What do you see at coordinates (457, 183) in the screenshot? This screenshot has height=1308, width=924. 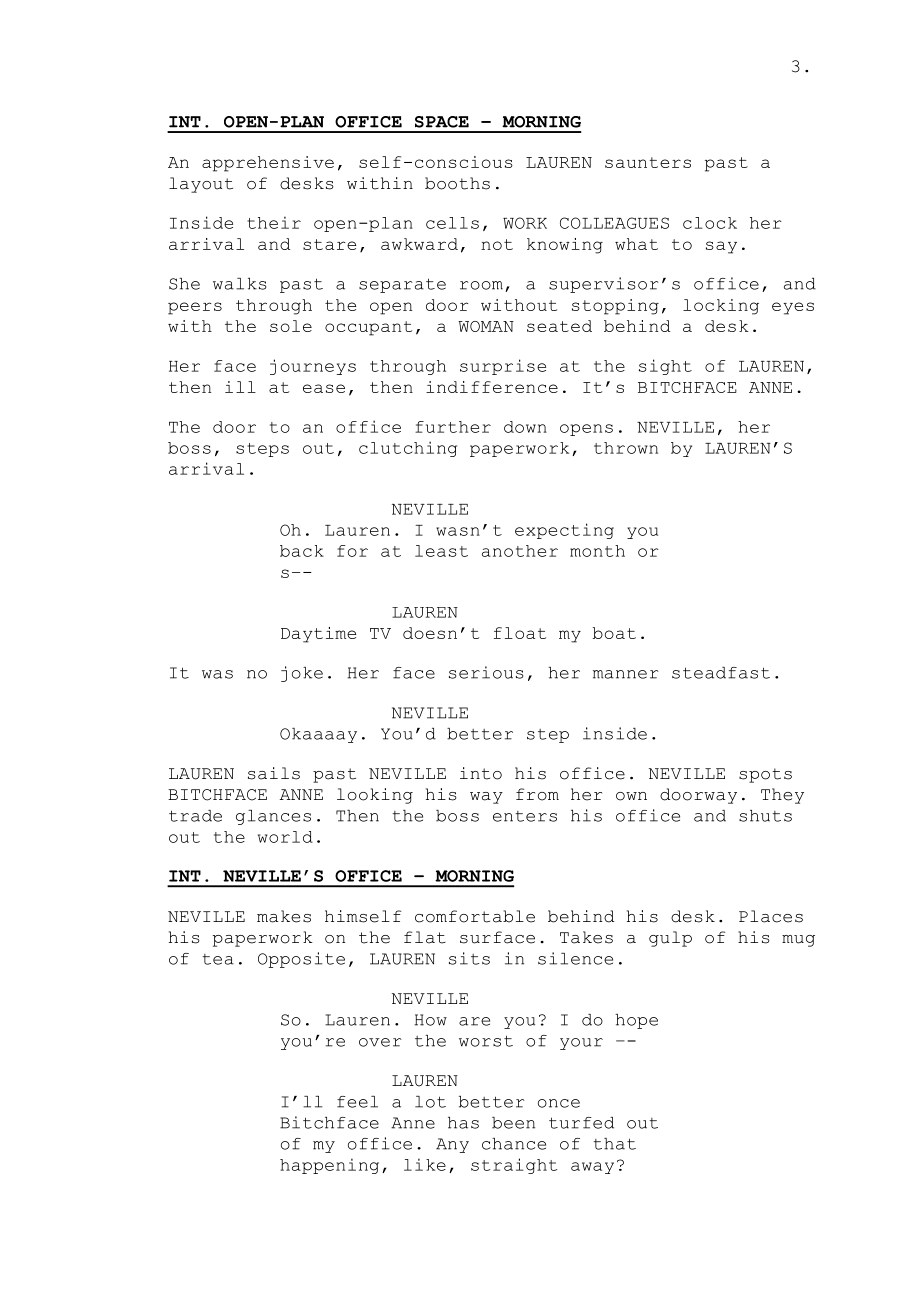 I see `booths` at bounding box center [457, 183].
